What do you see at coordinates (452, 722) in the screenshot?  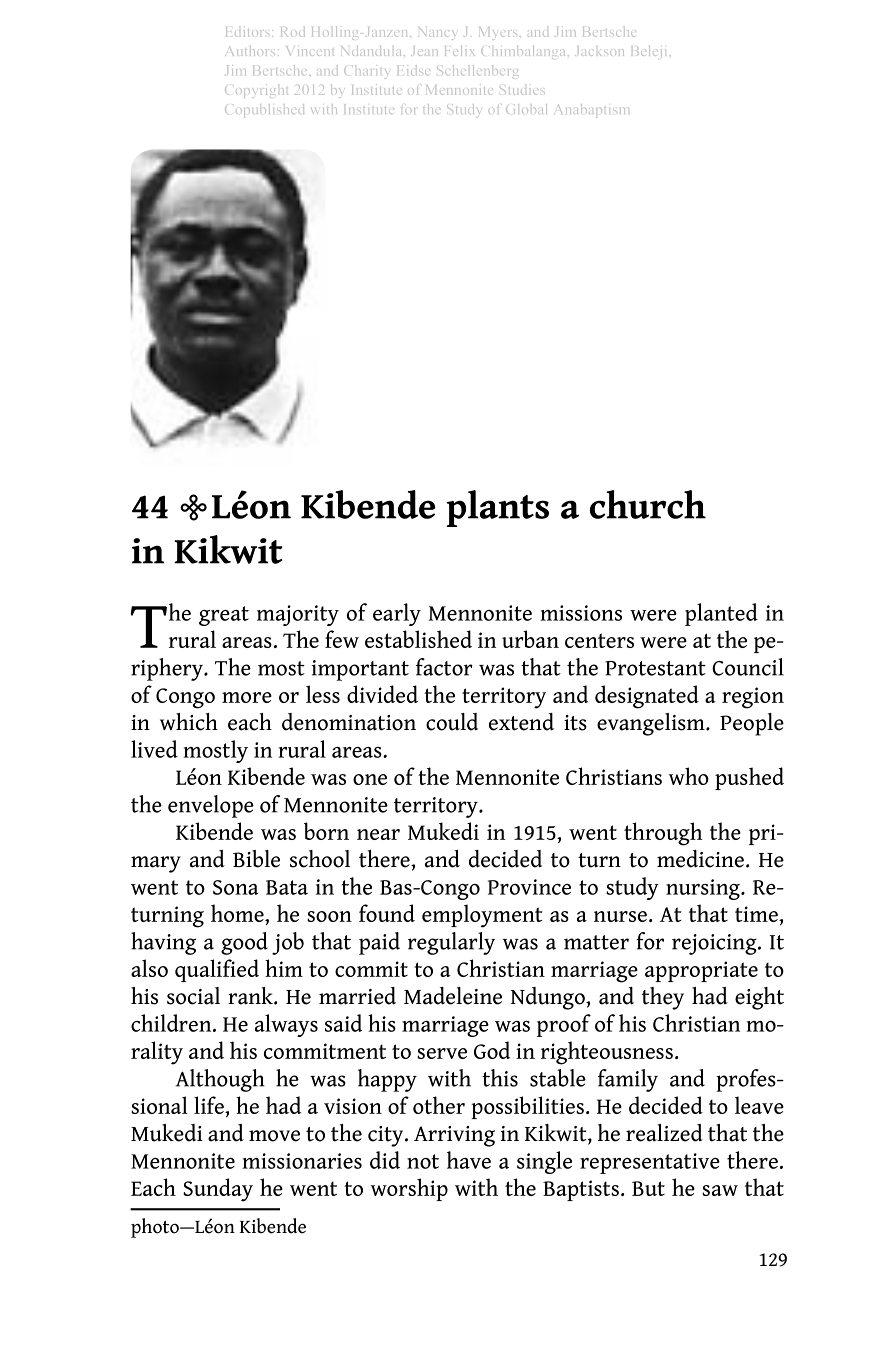 I see `could` at bounding box center [452, 722].
